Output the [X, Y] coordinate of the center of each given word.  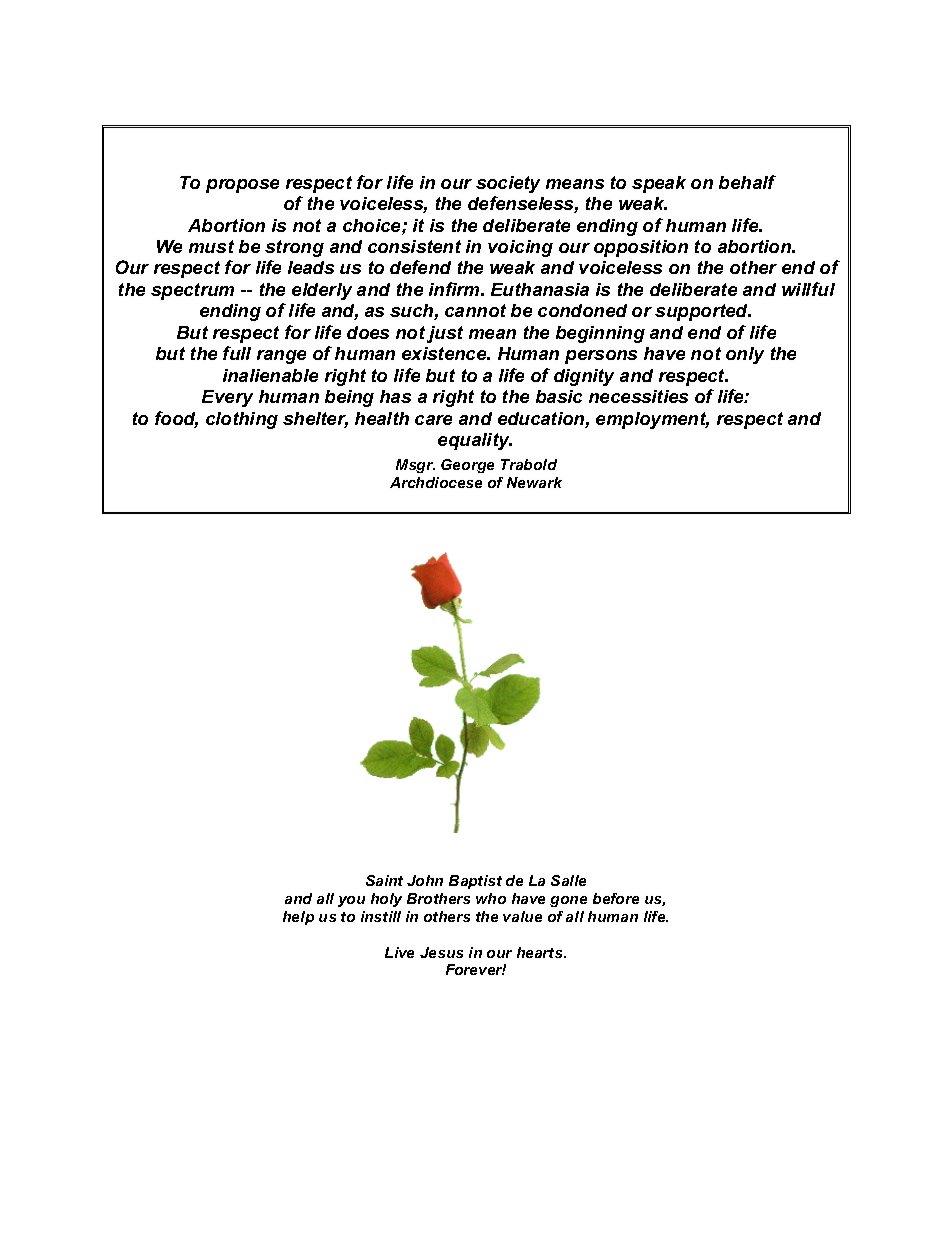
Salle [568, 880]
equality [475, 441]
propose [242, 186]
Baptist [475, 882]
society [508, 184]
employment [652, 420]
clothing [242, 420]
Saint [384, 880]
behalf [747, 182]
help [298, 918]
